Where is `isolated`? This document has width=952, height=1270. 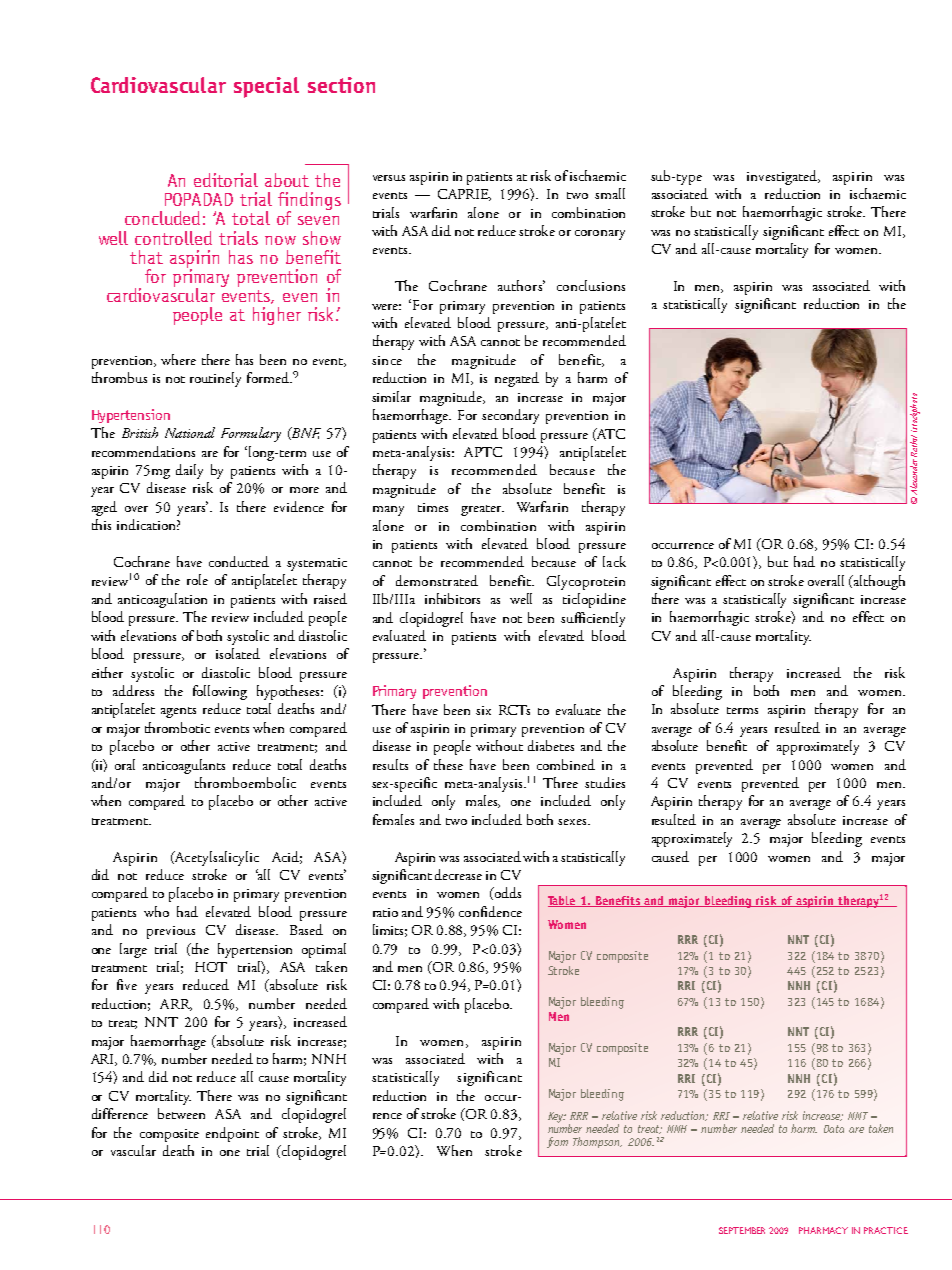
isolated is located at coordinates (238, 653).
